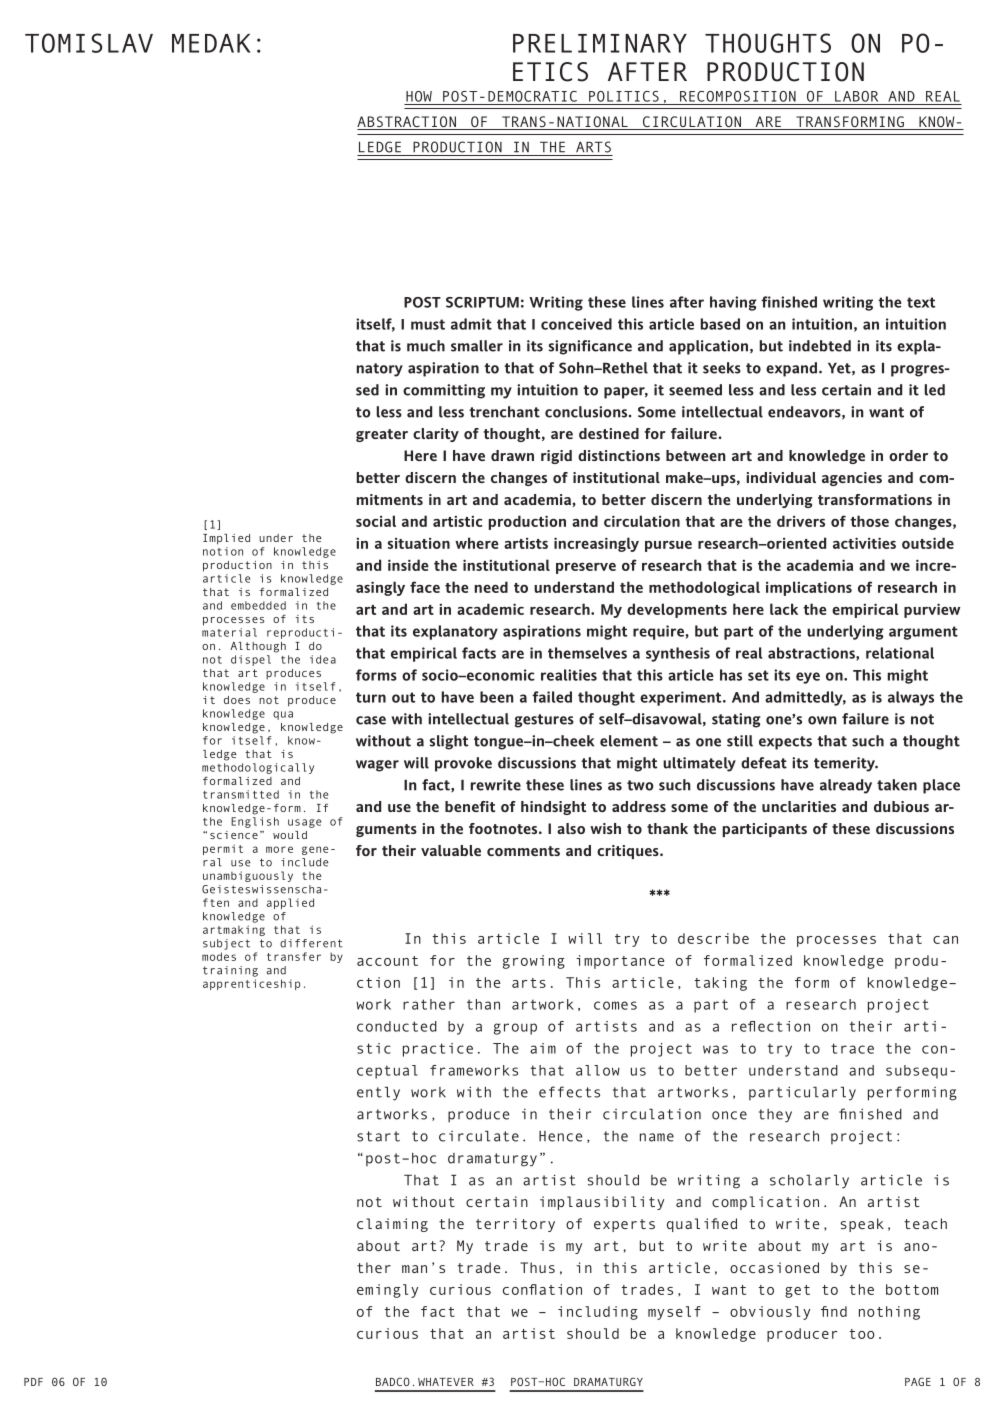 The width and height of the document is (1005, 1421). I want to click on apprenticeship, so click(251, 984).
